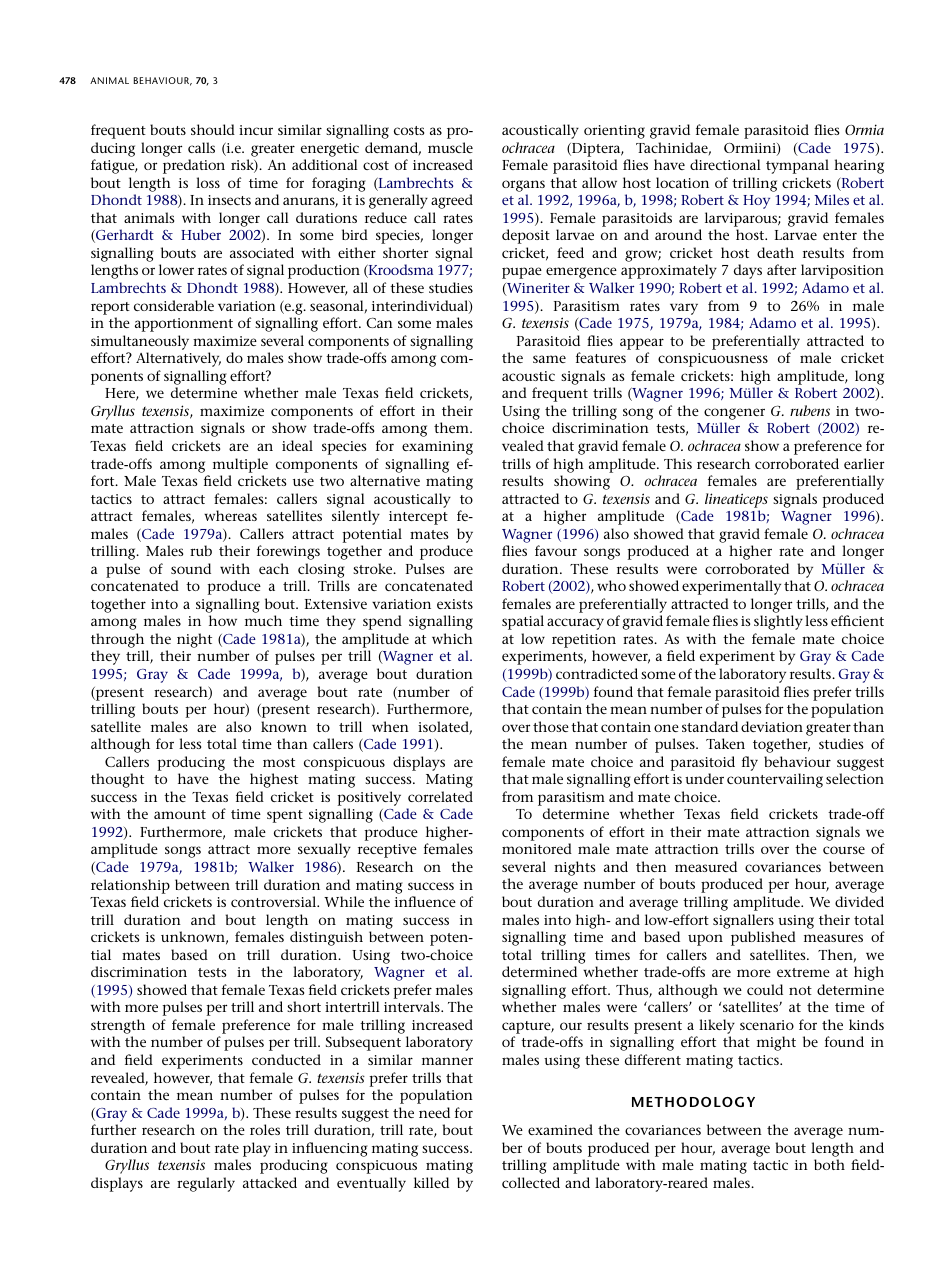  Describe the element at coordinates (725, 164) in the screenshot. I see `directional` at that location.
